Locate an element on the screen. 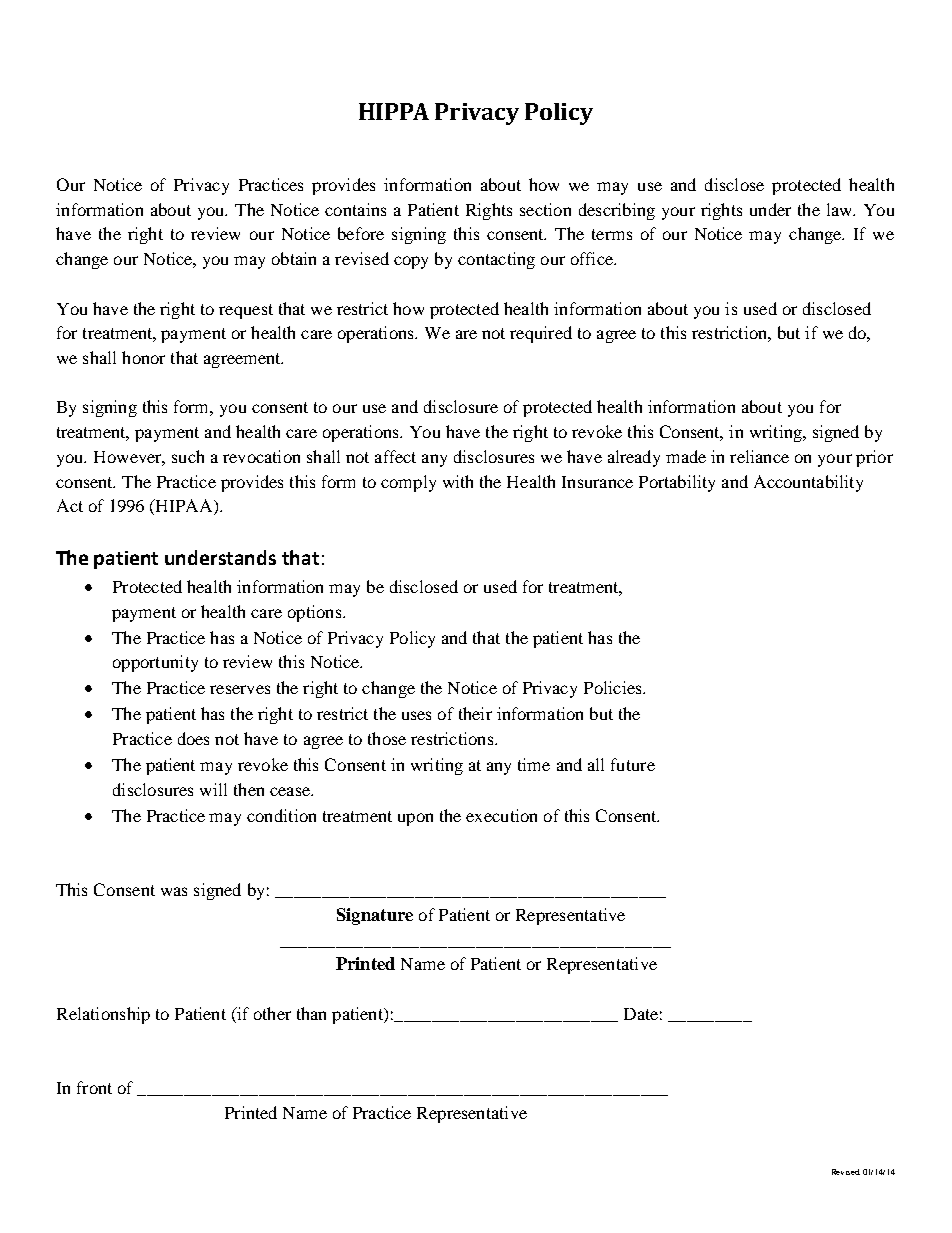  opportunity is located at coordinates (155, 663).
